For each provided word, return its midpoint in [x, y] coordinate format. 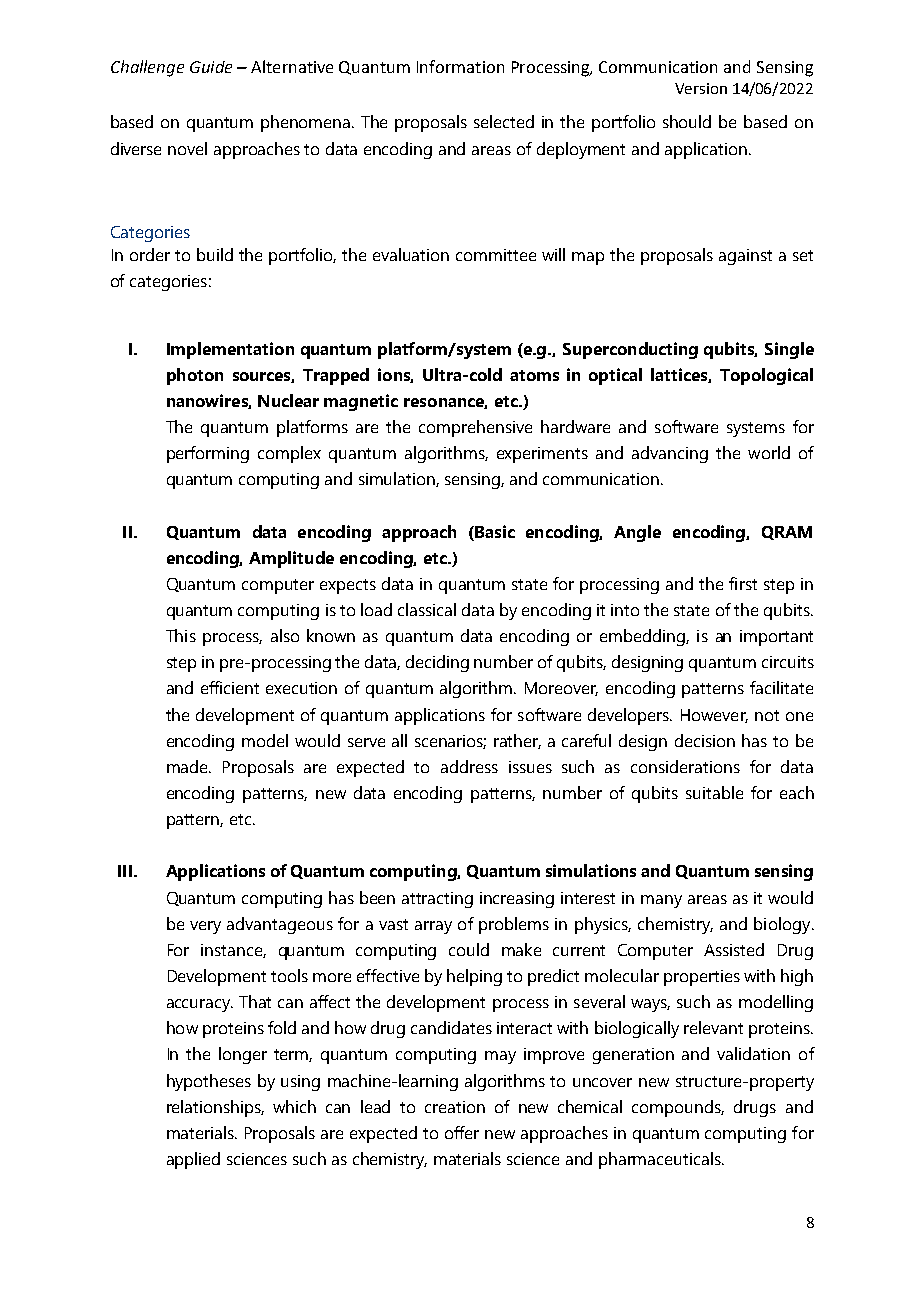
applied [193, 1160]
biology [783, 925]
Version [701, 88]
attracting [437, 900]
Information [460, 66]
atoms [534, 375]
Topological [766, 376]
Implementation [230, 350]
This [181, 635]
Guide [211, 67]
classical [427, 609]
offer [462, 1132]
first [743, 583]
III [125, 871]
